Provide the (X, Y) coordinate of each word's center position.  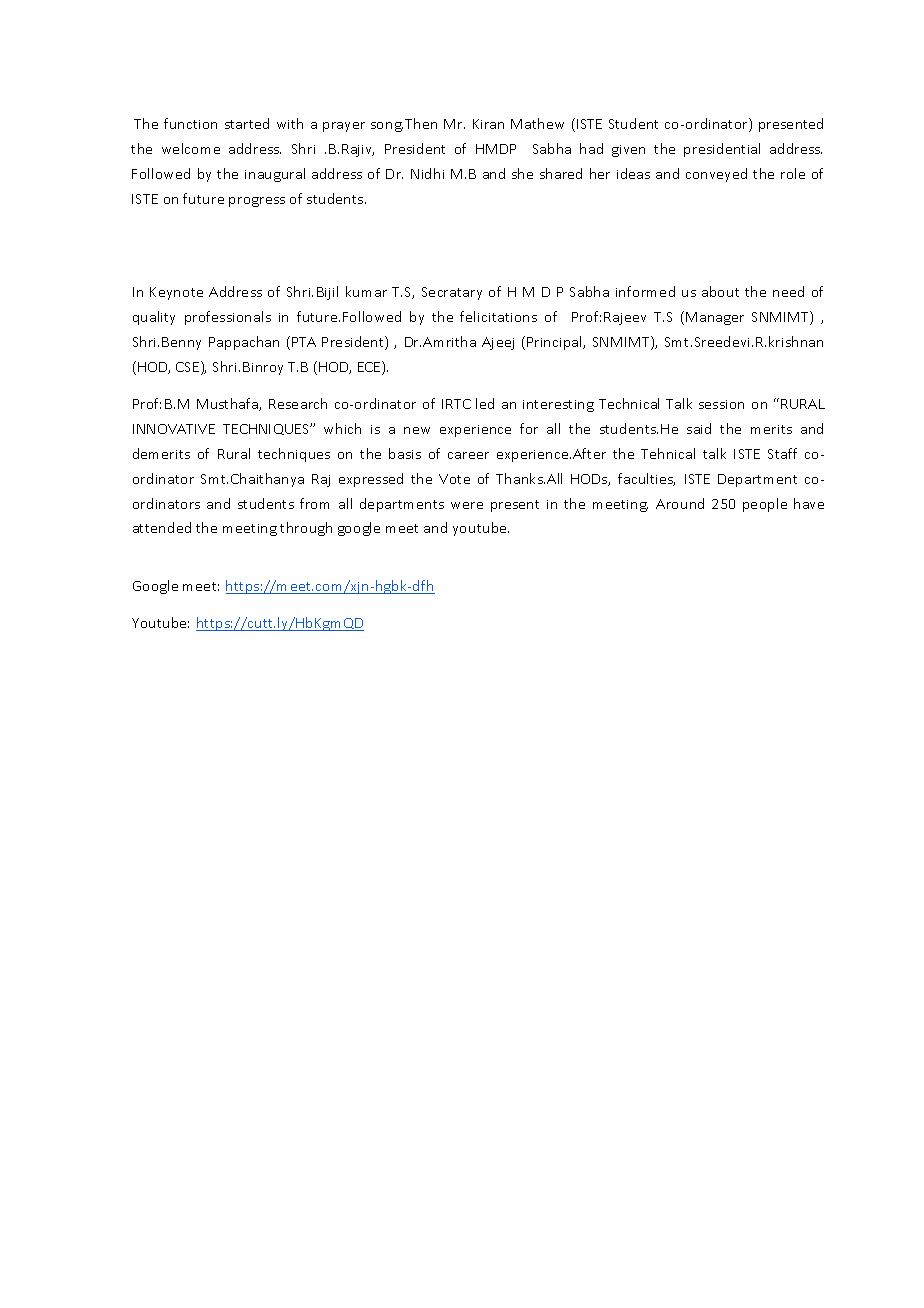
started (247, 123)
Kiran (488, 124)
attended (162, 527)
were (467, 505)
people (765, 505)
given (628, 151)
